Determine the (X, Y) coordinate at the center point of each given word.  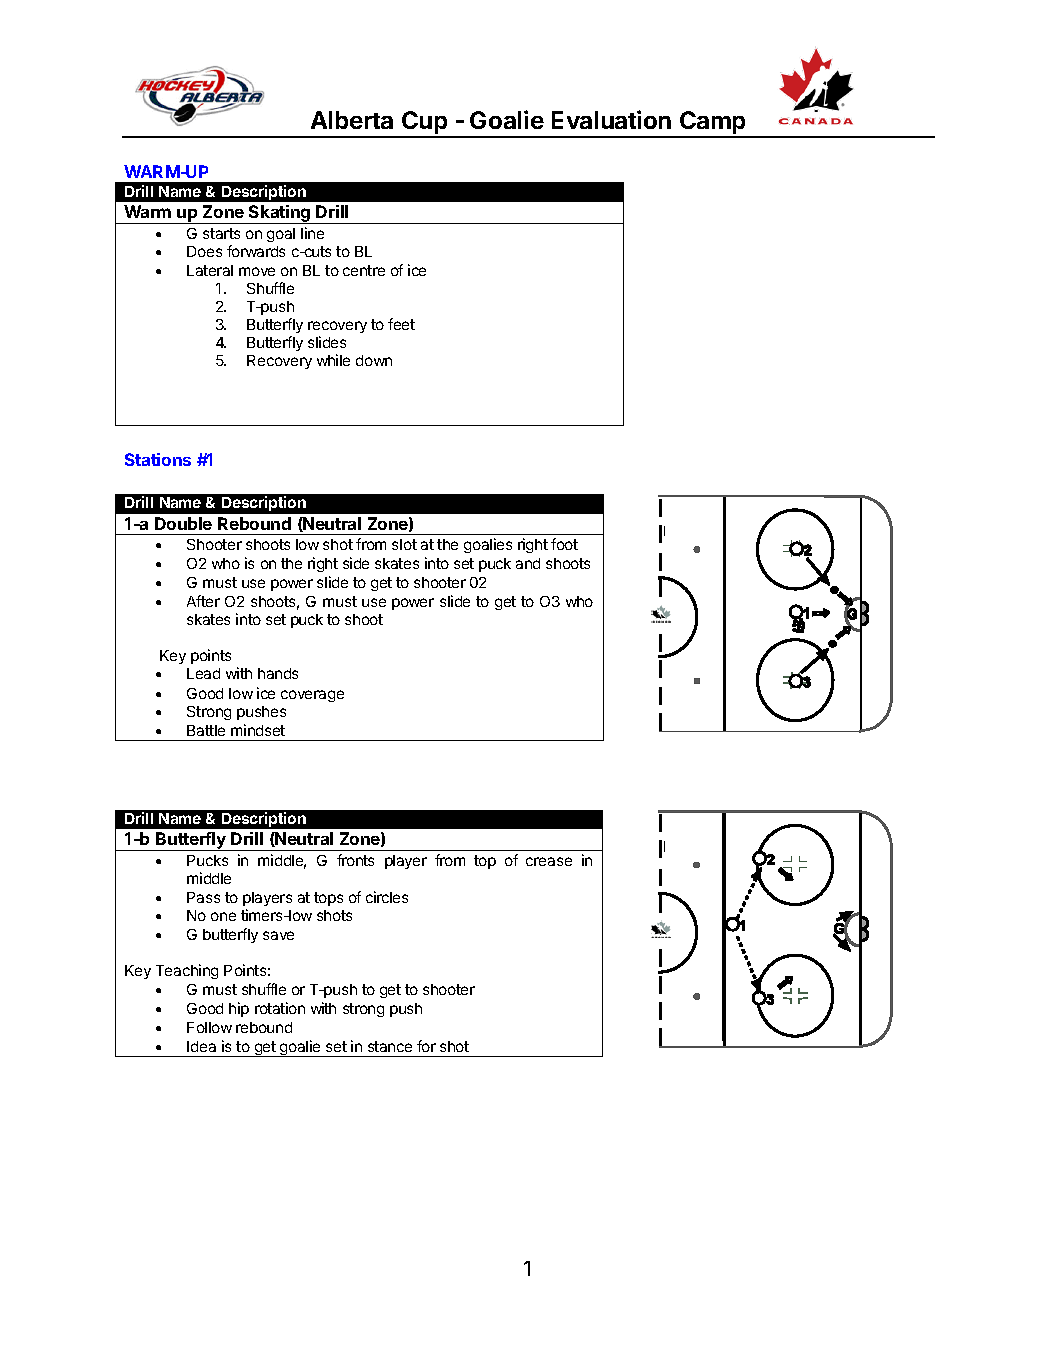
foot (564, 544)
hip (239, 1009)
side (356, 563)
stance (390, 1046)
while (333, 360)
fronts (355, 860)
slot (404, 544)
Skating (280, 214)
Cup (425, 124)
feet (401, 324)
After (203, 601)
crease (549, 861)
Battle (206, 730)
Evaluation (611, 119)
